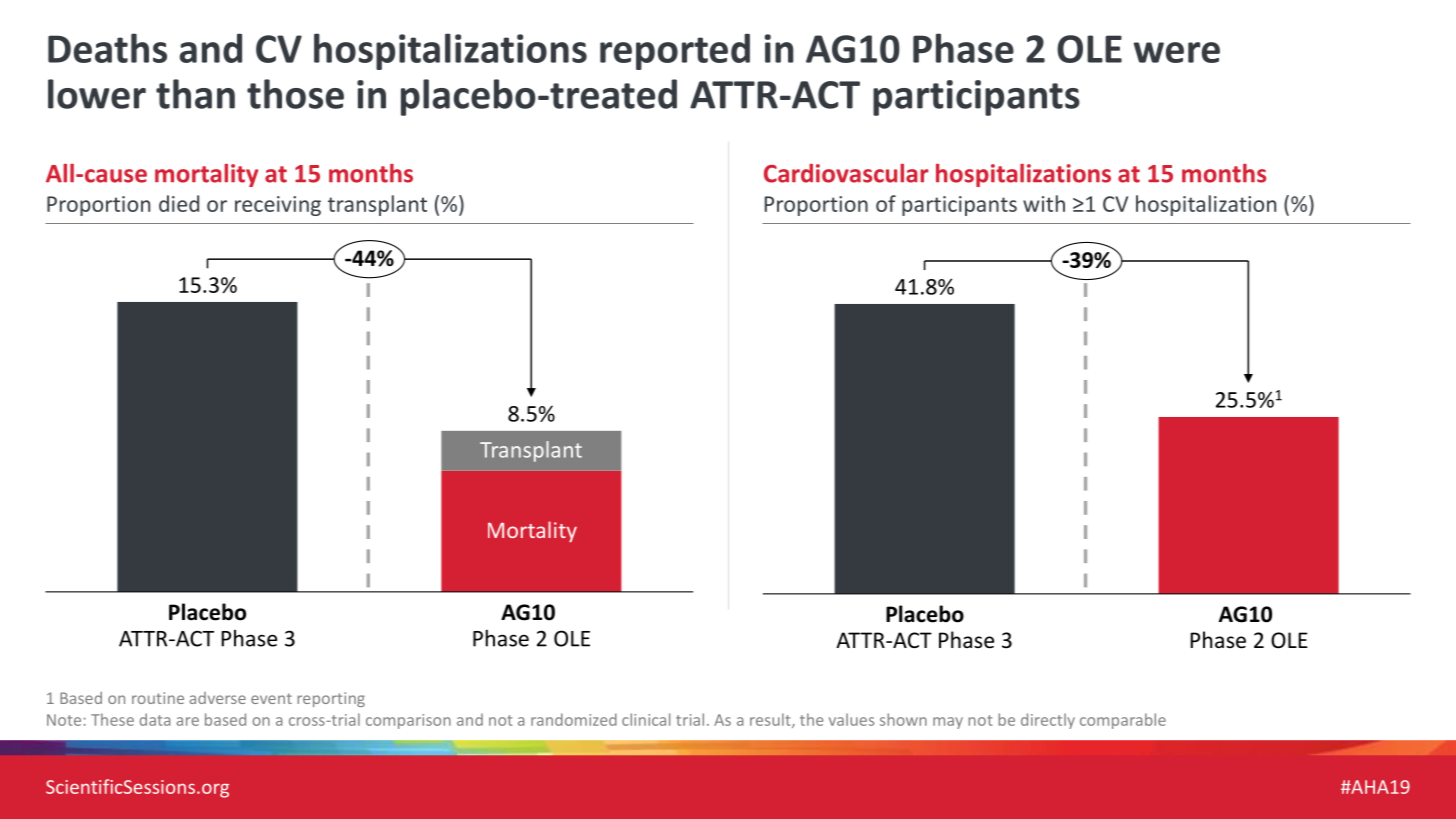  I want to click on directly, so click(1048, 721).
